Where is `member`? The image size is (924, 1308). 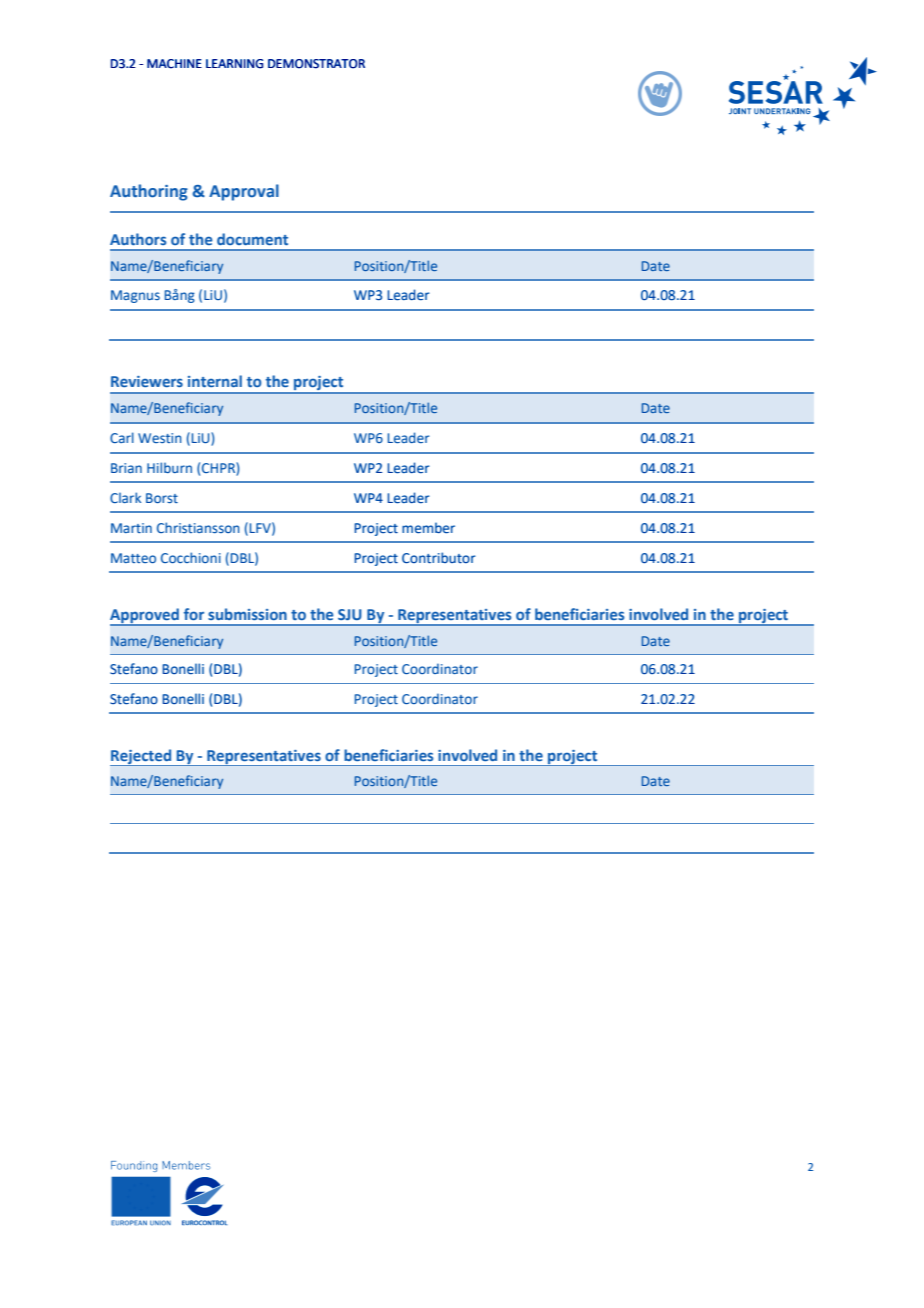
member is located at coordinates (428, 528).
